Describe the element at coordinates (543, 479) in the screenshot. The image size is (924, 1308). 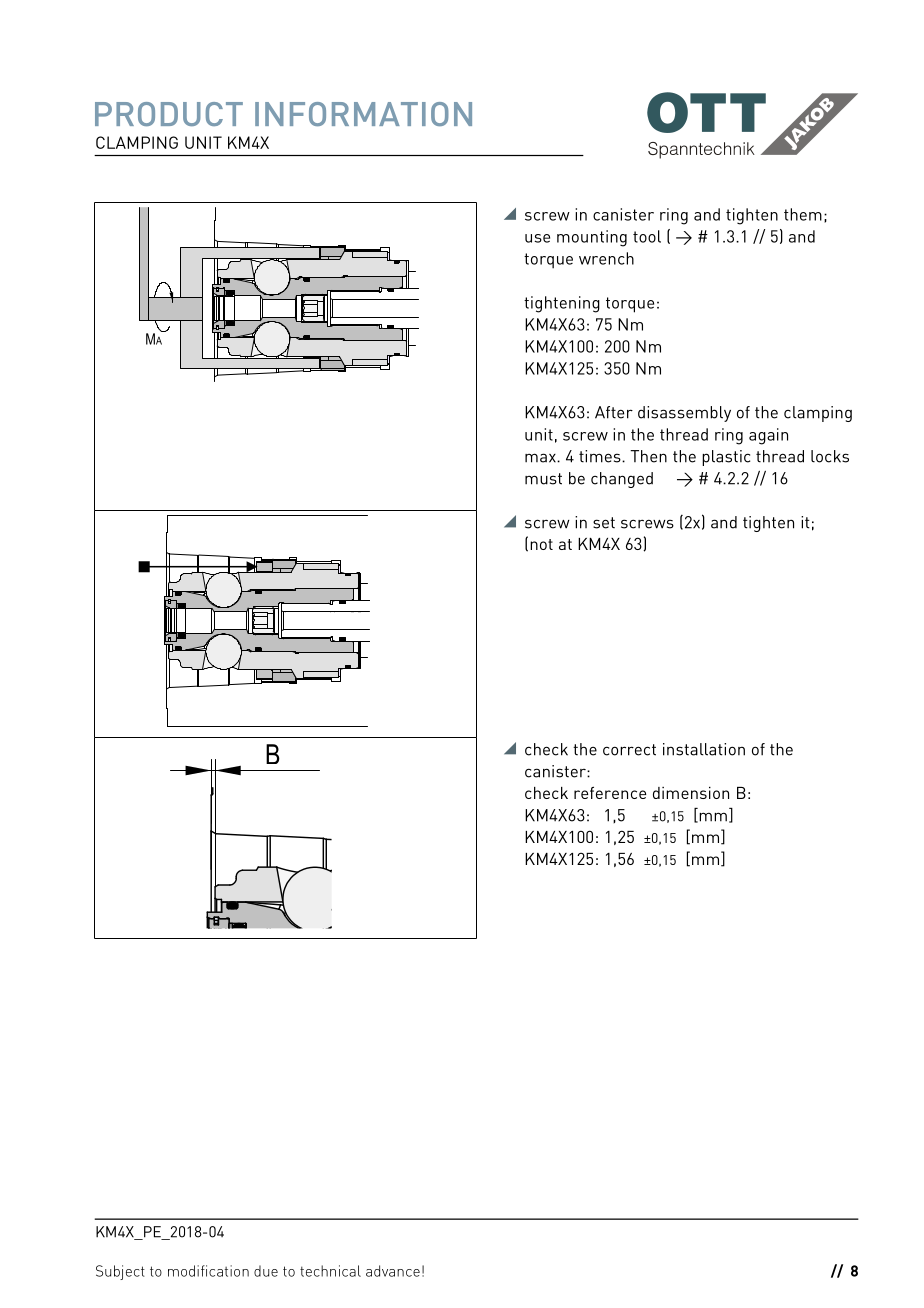
I see `must` at that location.
